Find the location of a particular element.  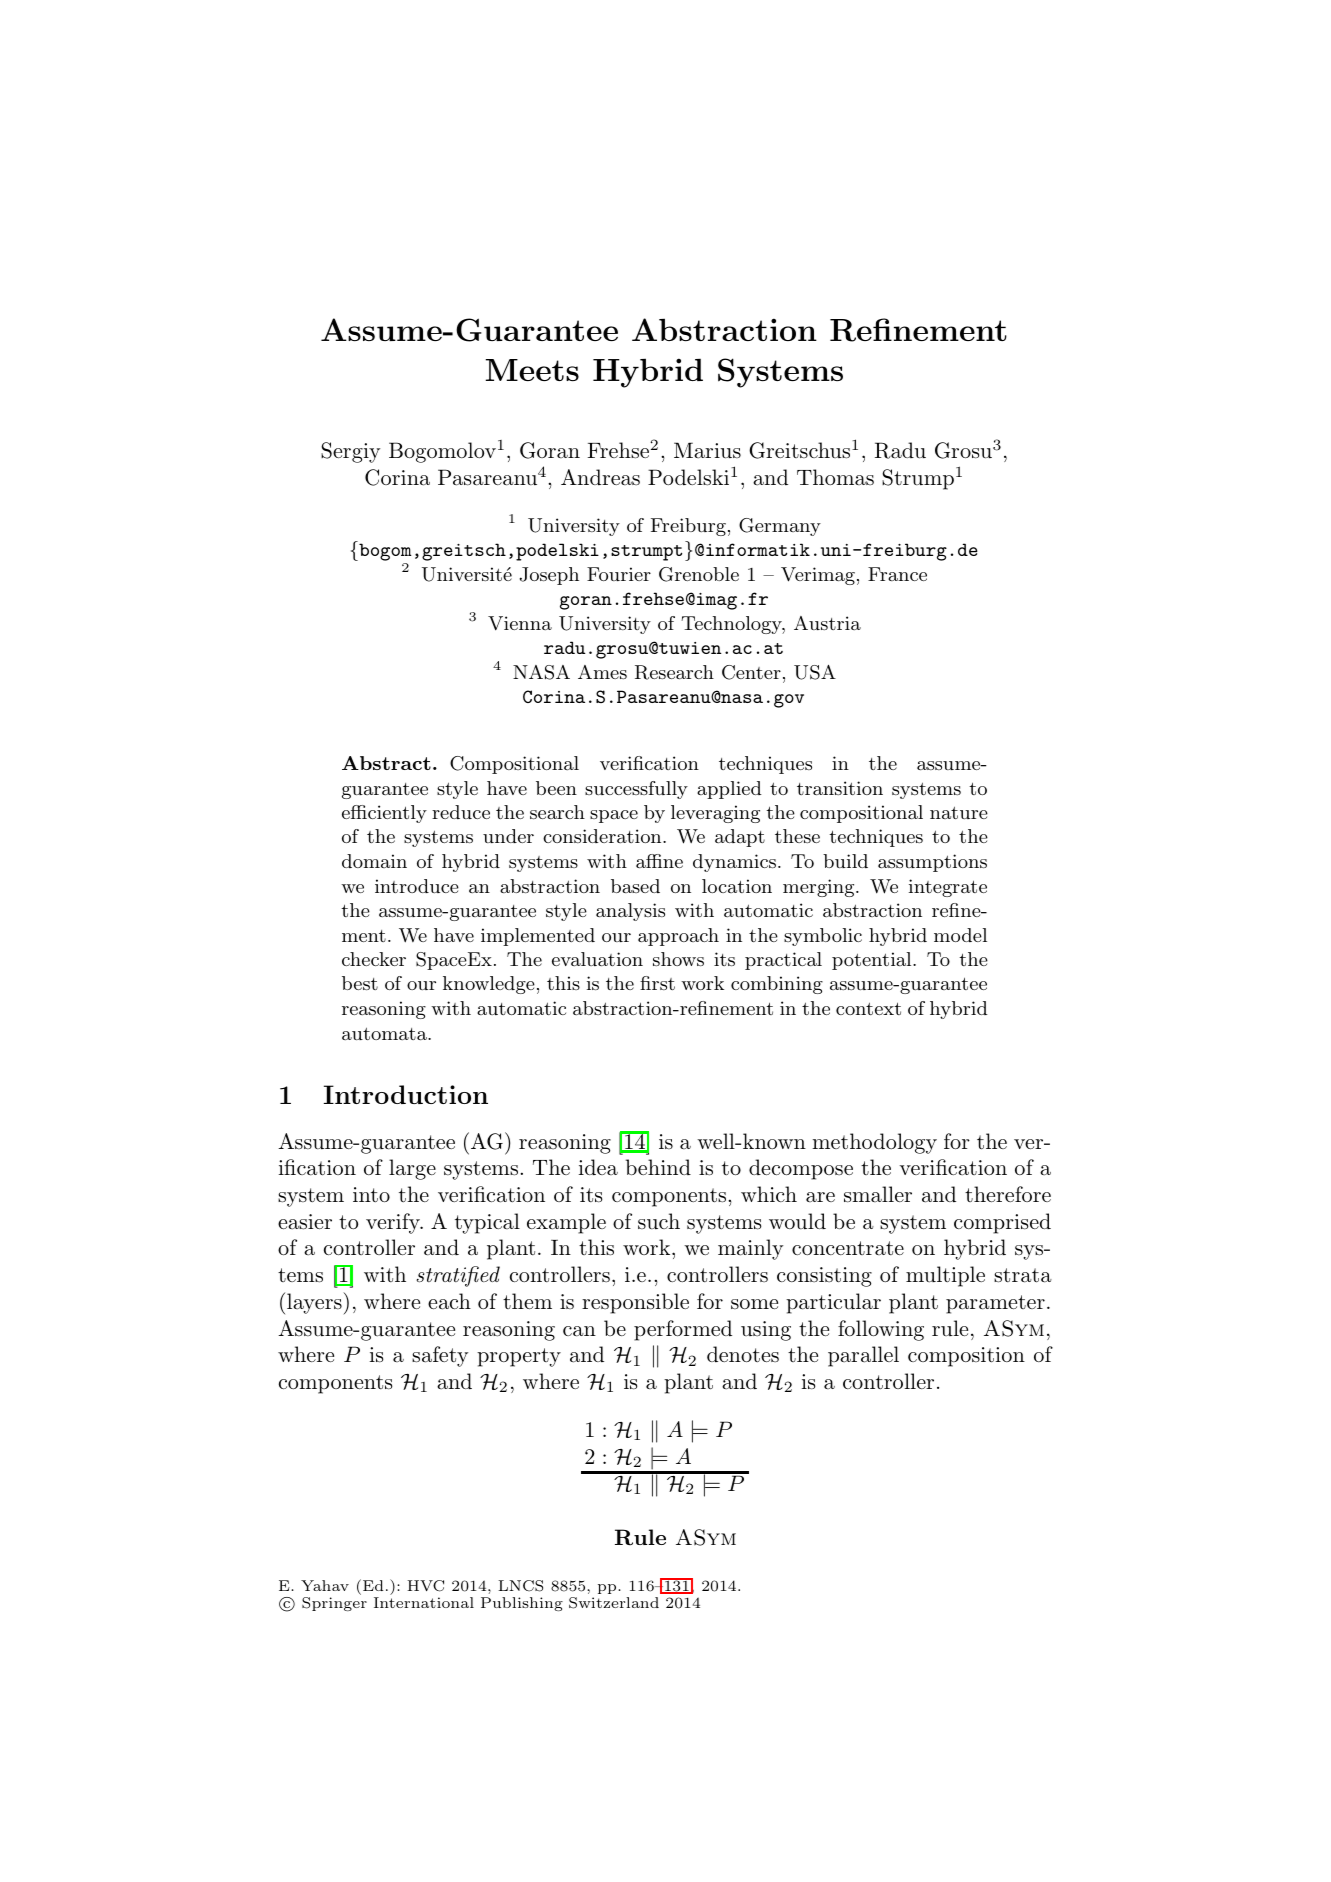

International is located at coordinates (424, 1602).
